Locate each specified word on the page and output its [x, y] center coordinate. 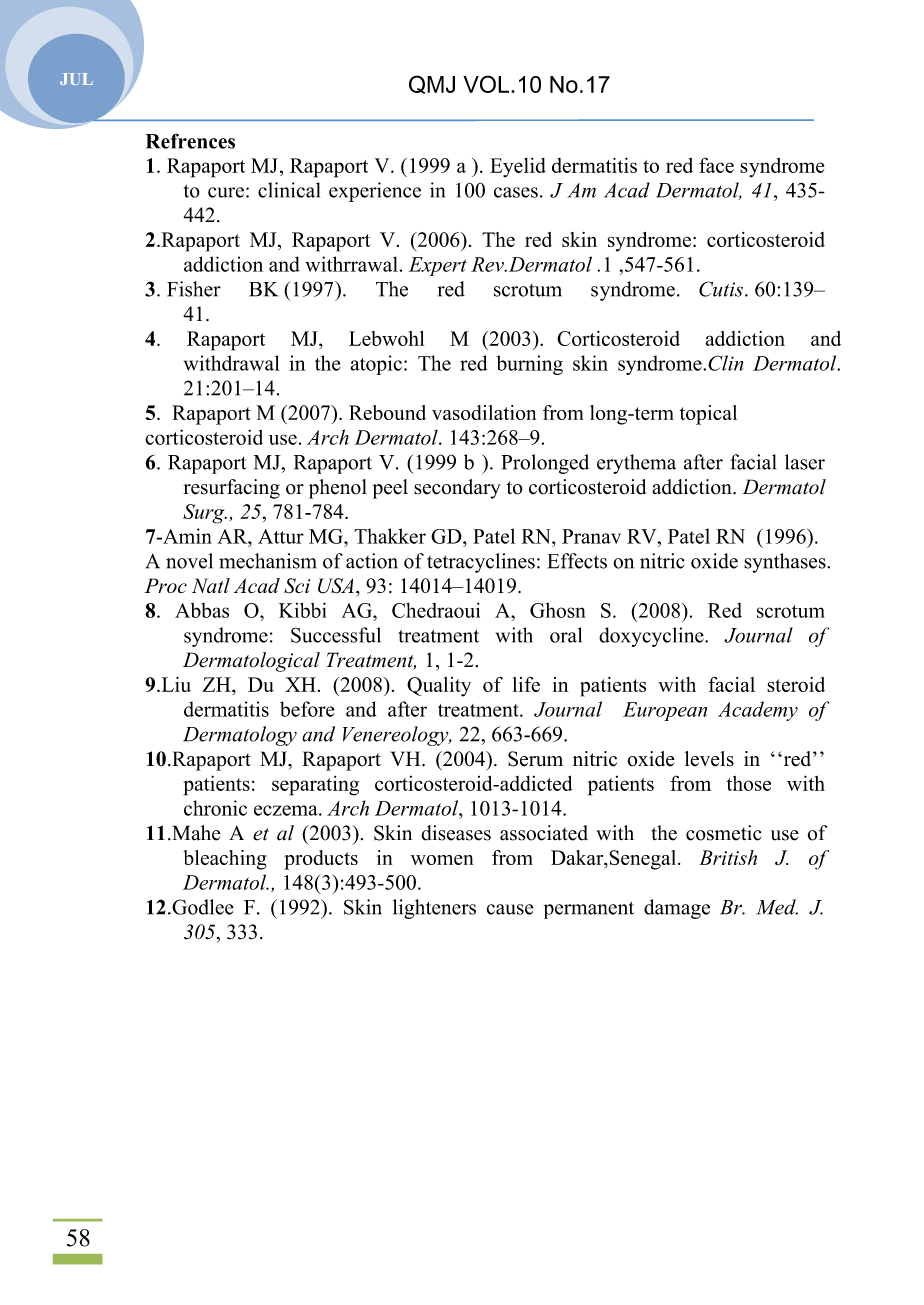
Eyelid [518, 167]
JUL [76, 79]
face [716, 165]
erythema [636, 464]
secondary [457, 489]
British [728, 857]
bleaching [225, 860]
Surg [205, 514]
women [442, 860]
